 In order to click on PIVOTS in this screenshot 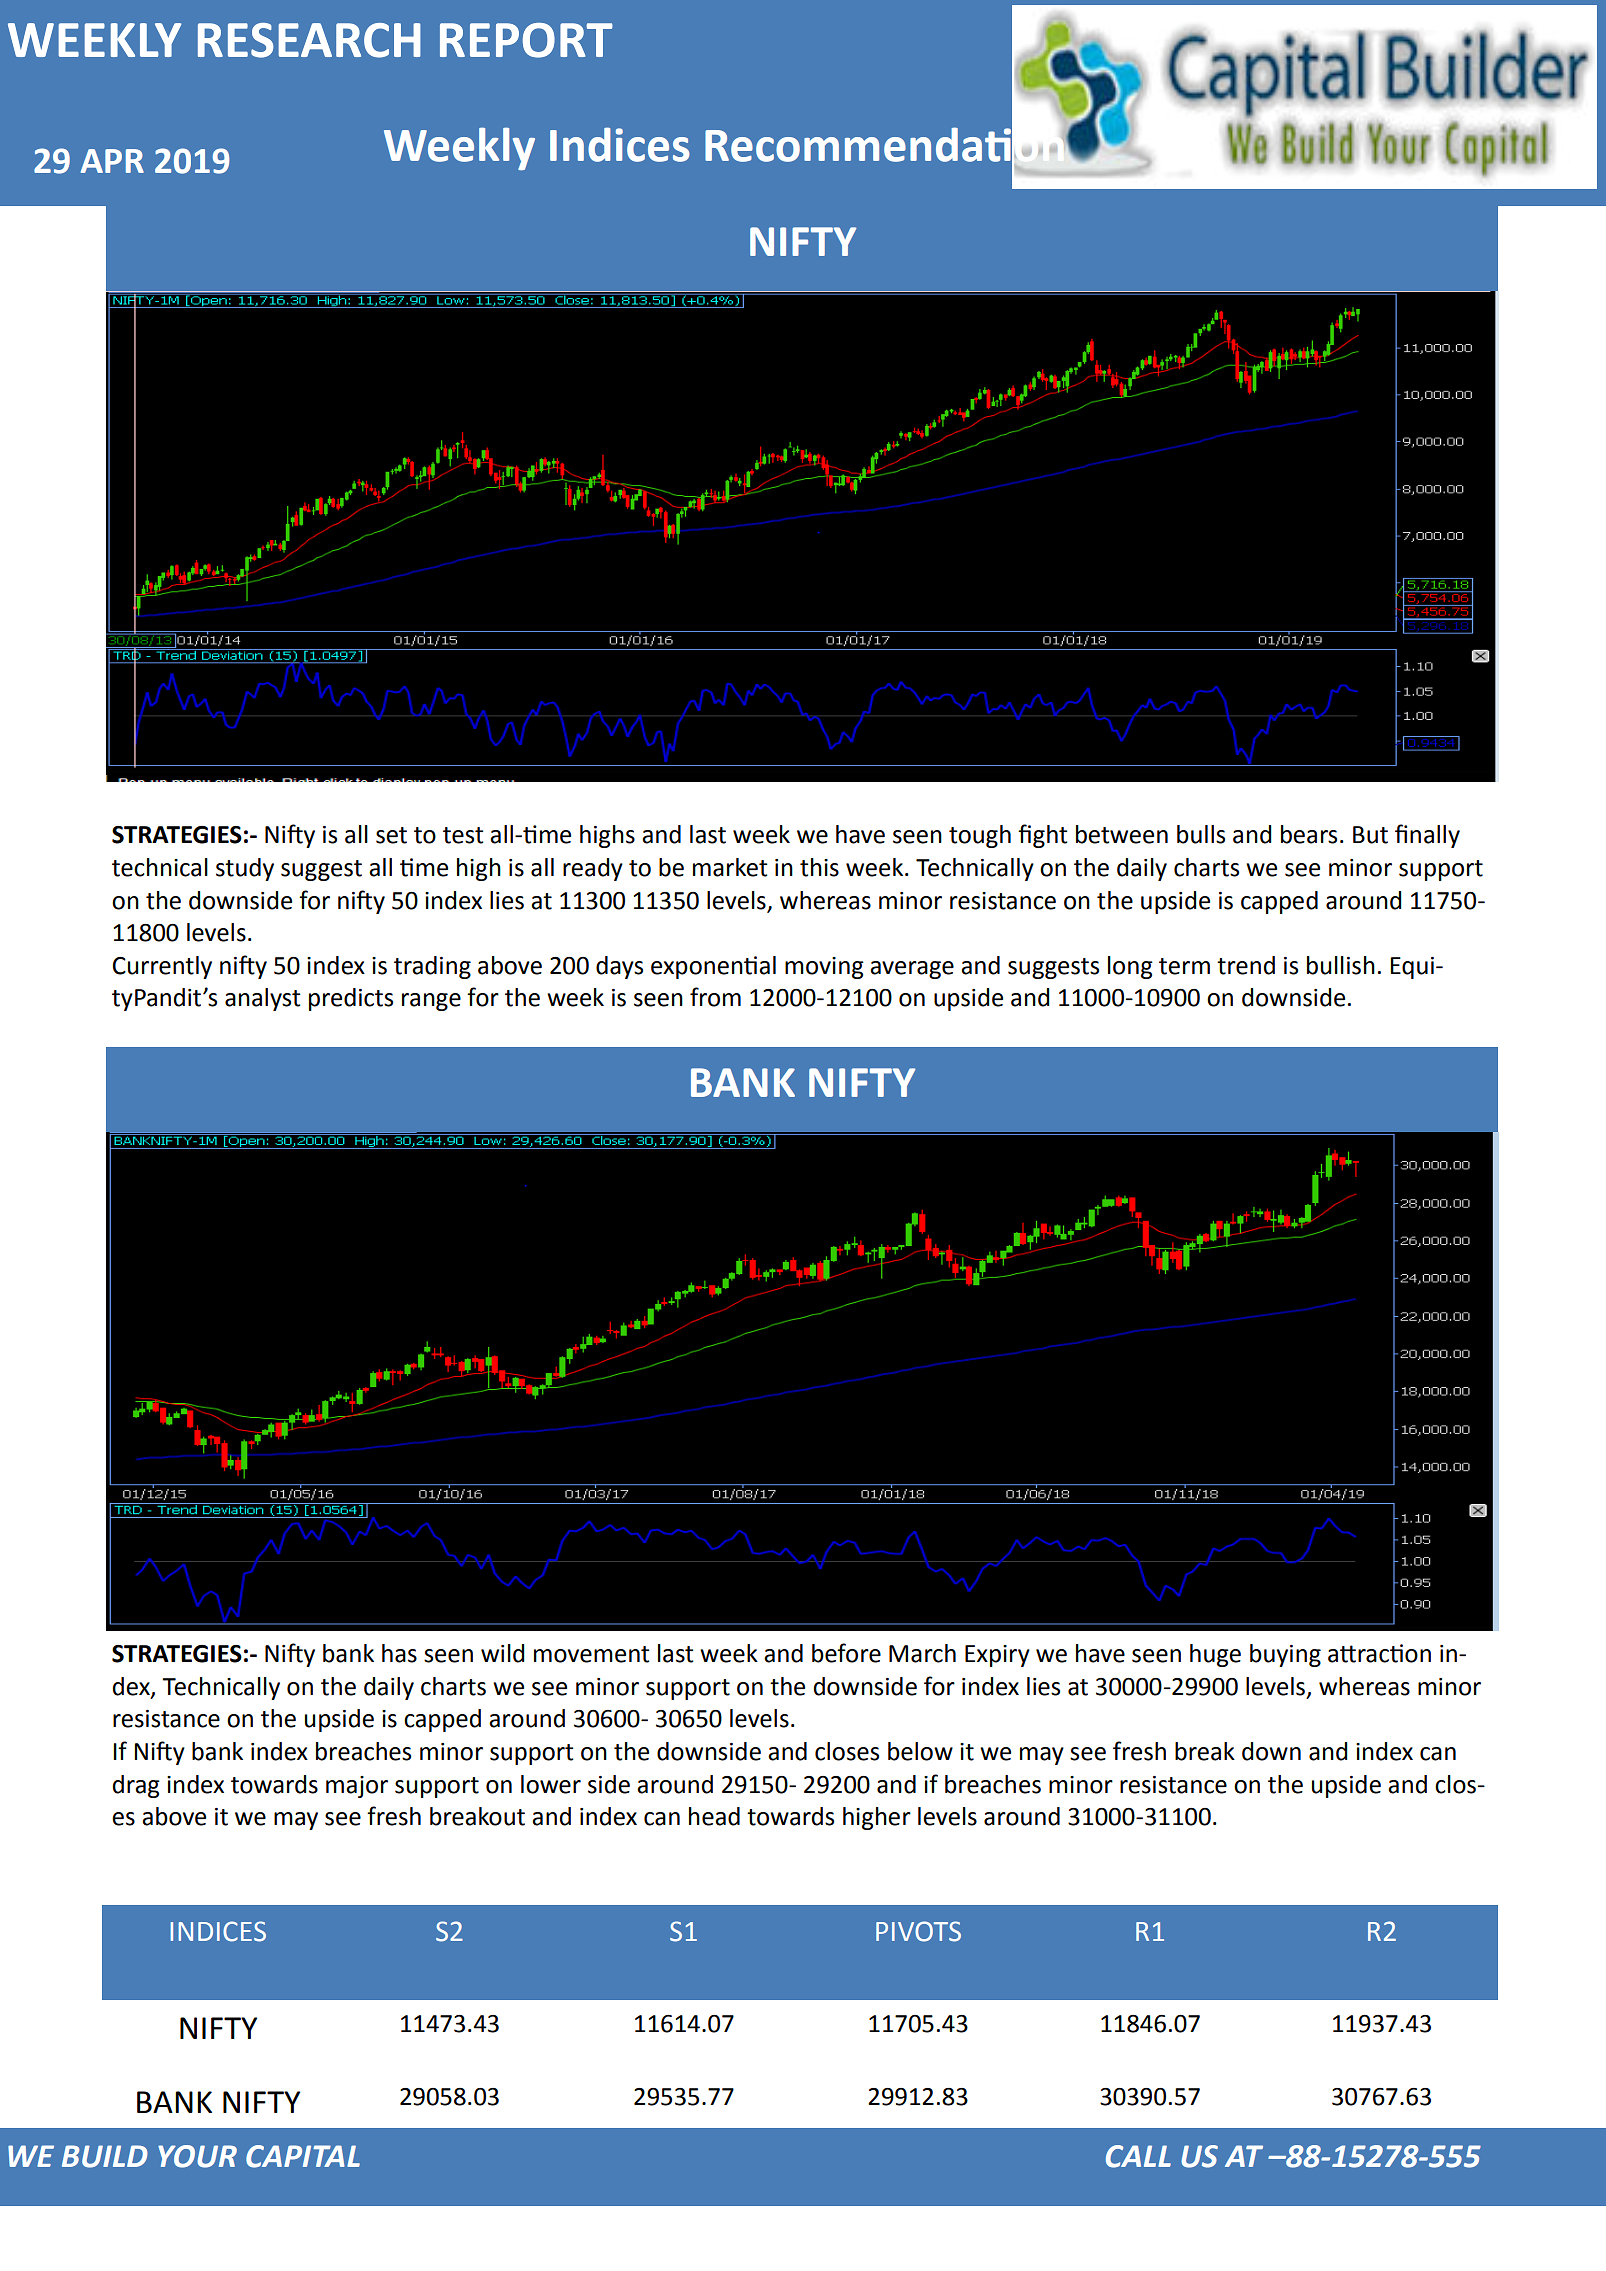, I will do `click(918, 1931)`.
